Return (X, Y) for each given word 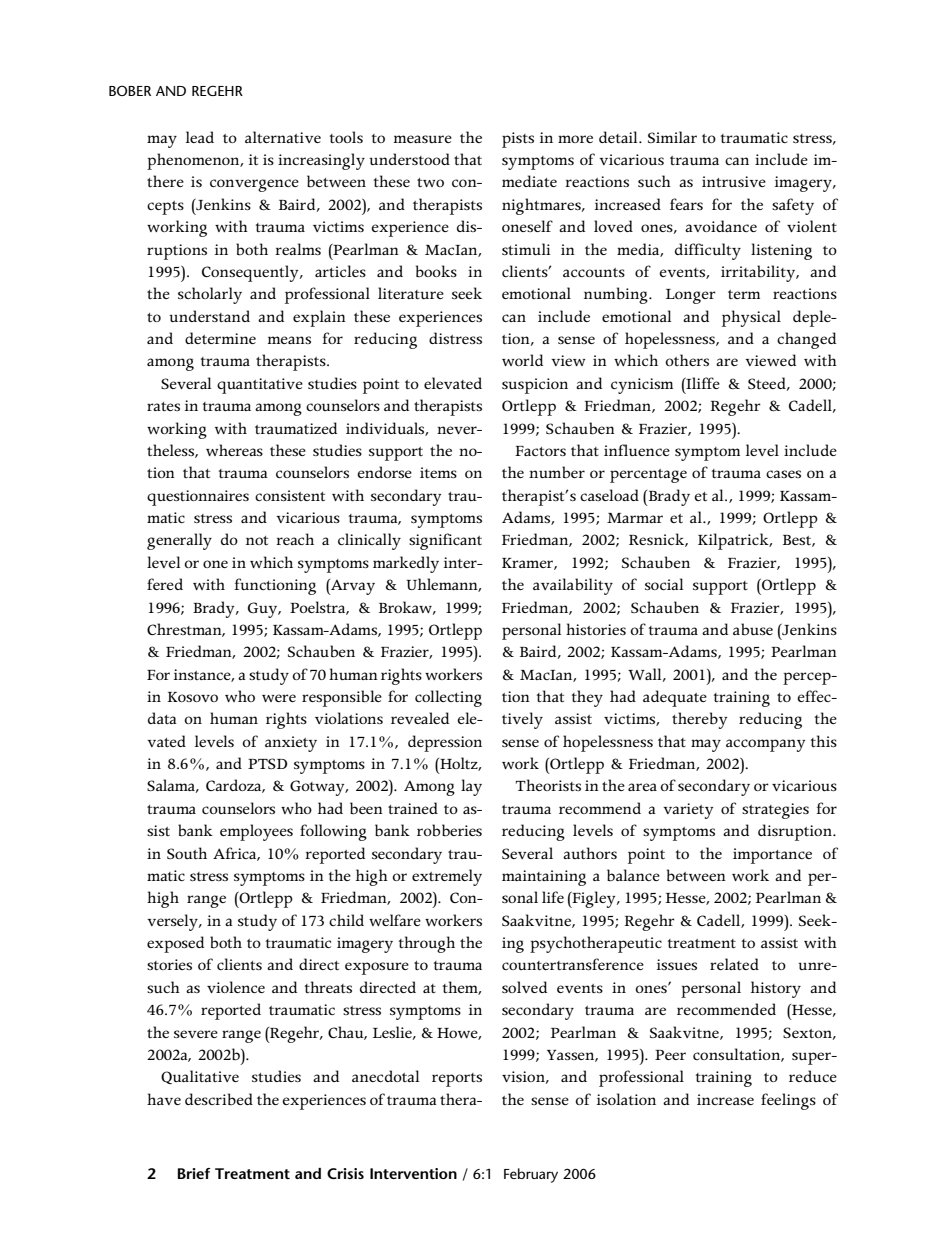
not (257, 540)
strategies (775, 811)
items (438, 472)
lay (471, 787)
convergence (254, 185)
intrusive (734, 181)
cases (783, 474)
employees (256, 832)
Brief (194, 1173)
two (430, 182)
